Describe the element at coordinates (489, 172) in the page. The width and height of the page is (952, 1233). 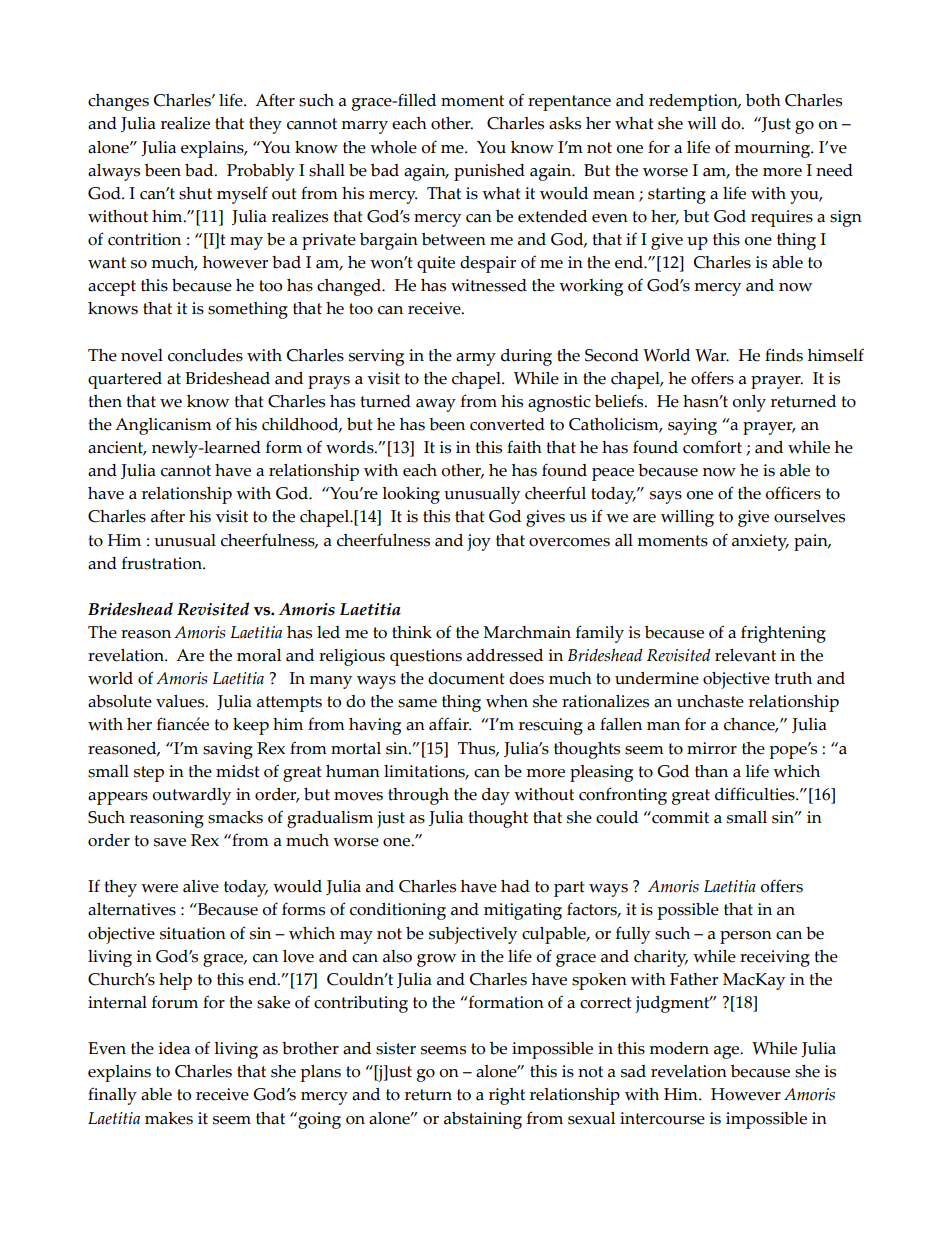
I see `punished` at that location.
